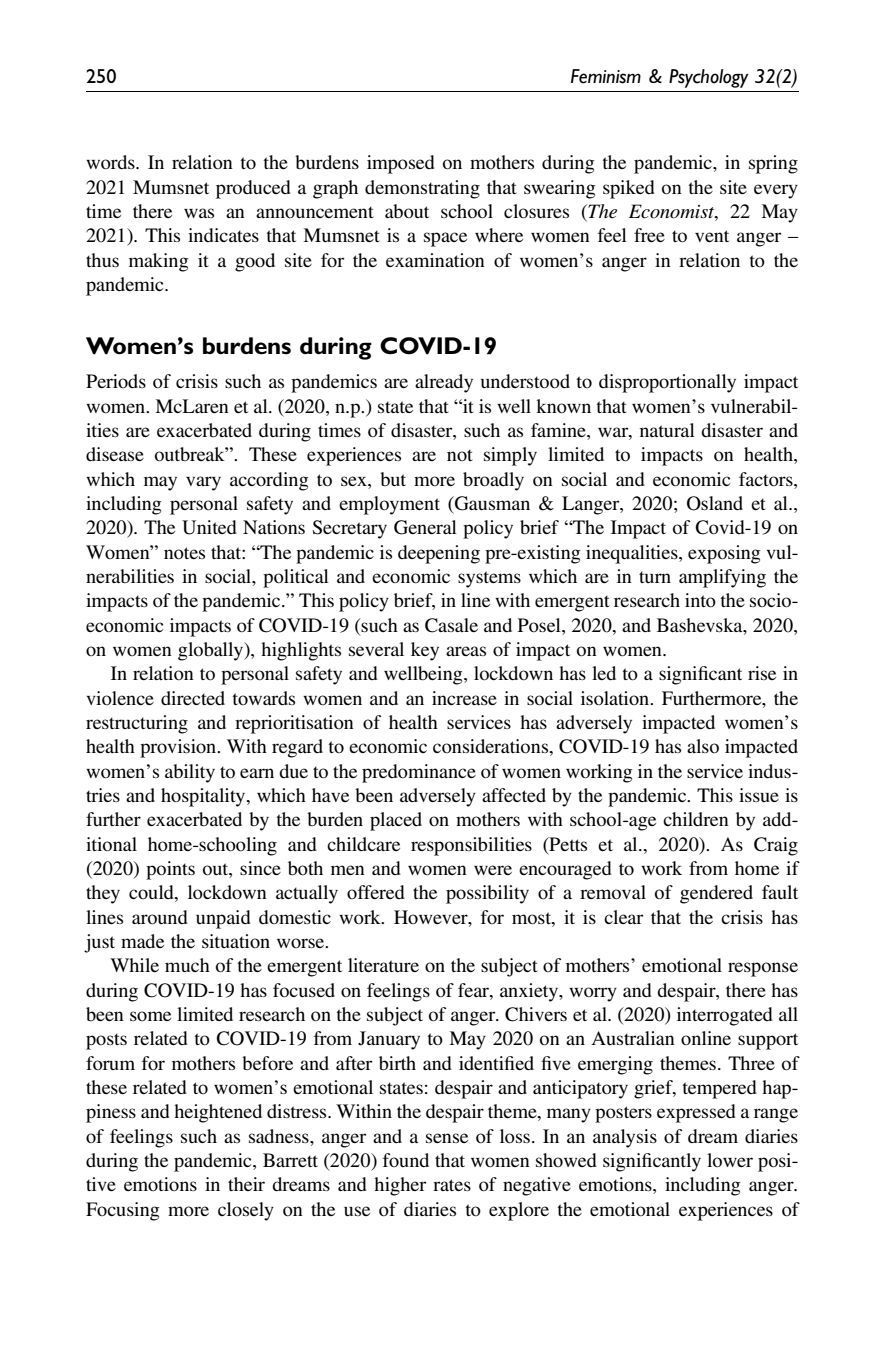  What do you see at coordinates (452, 1185) in the image?
I see `rates` at bounding box center [452, 1185].
